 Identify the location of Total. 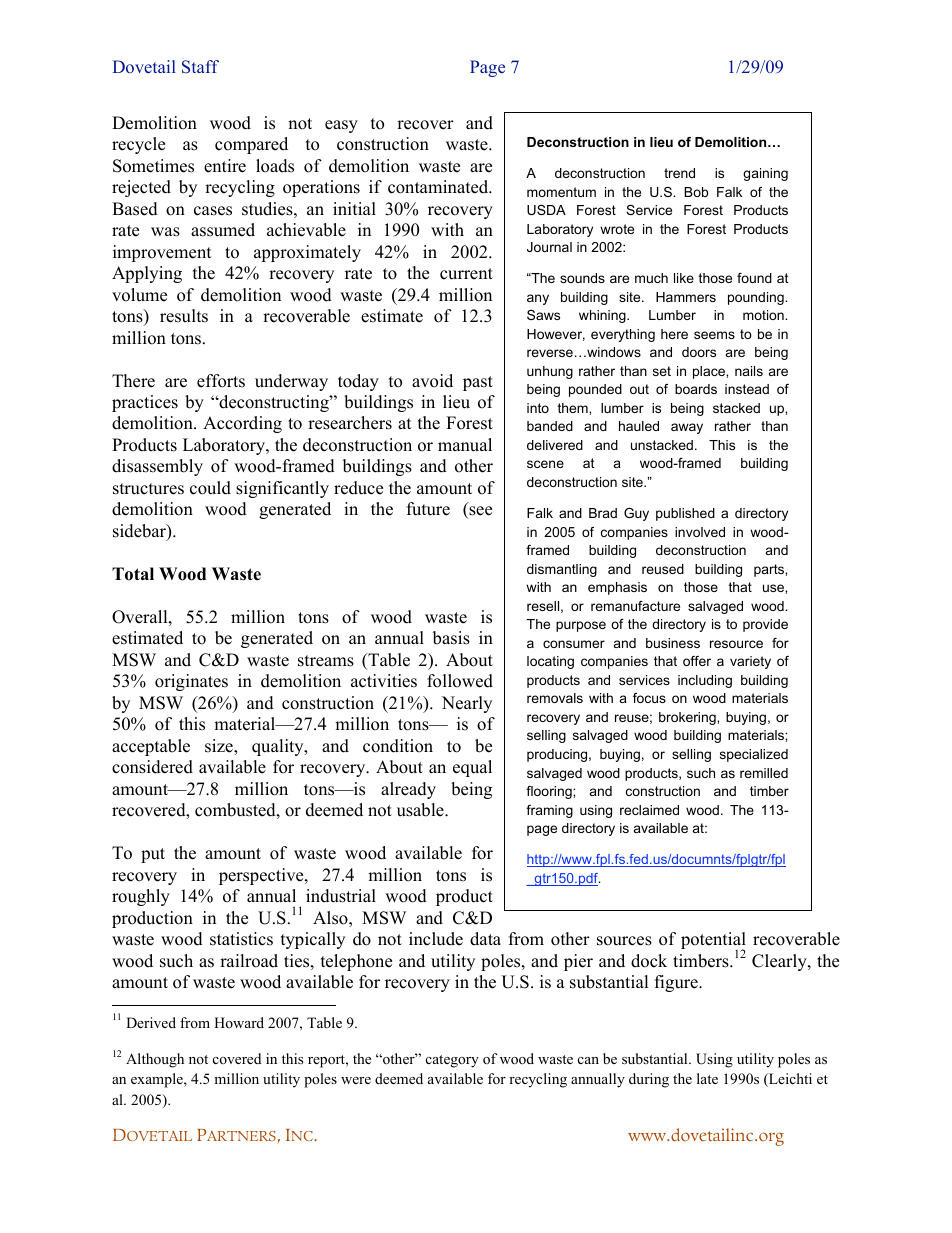
(133, 574).
